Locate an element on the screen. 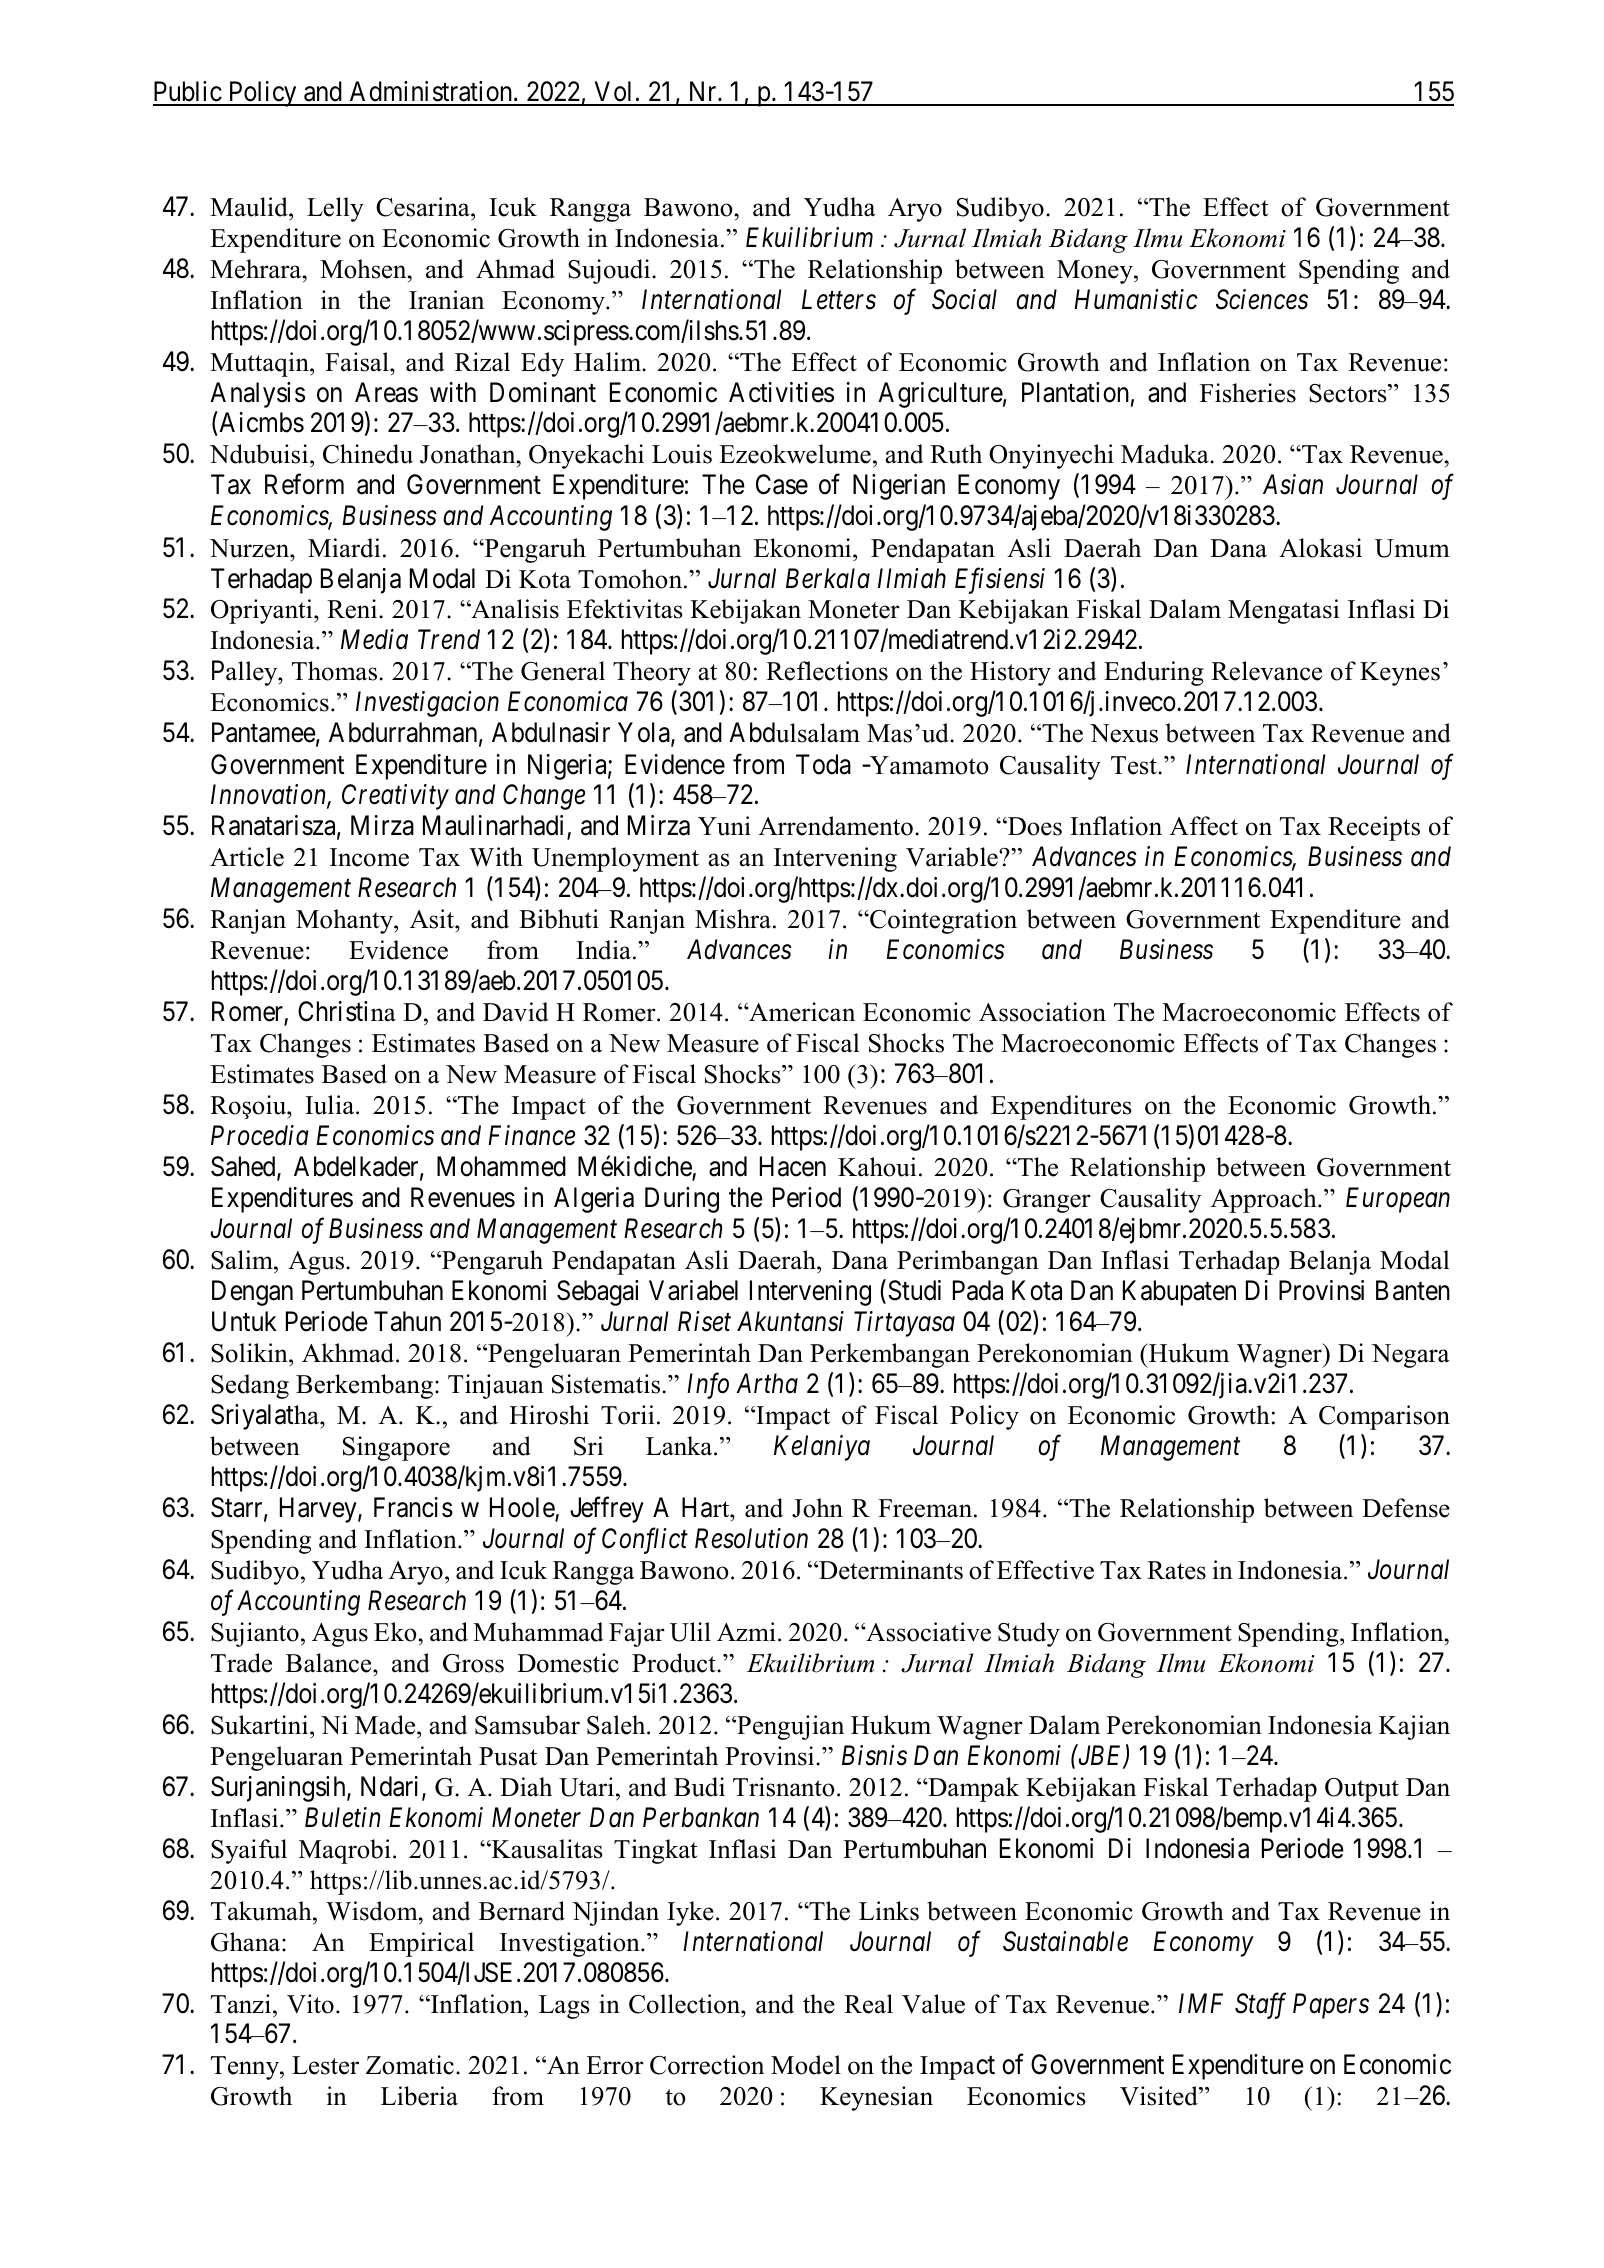 The height and width of the screenshot is (2268, 1604). Azmi is located at coordinates (746, 1631).
